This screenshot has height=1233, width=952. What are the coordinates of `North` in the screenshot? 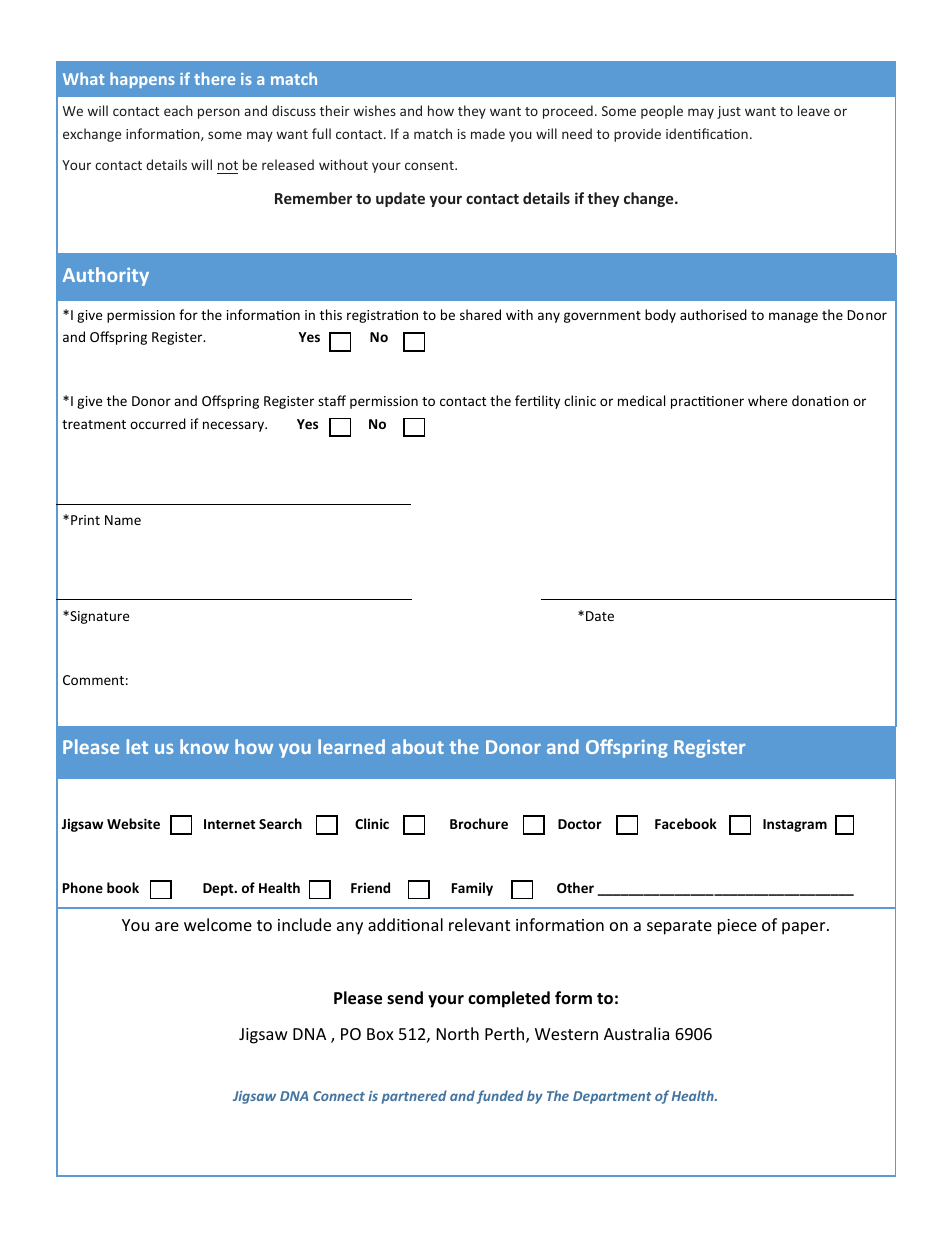 It's located at (458, 1033).
